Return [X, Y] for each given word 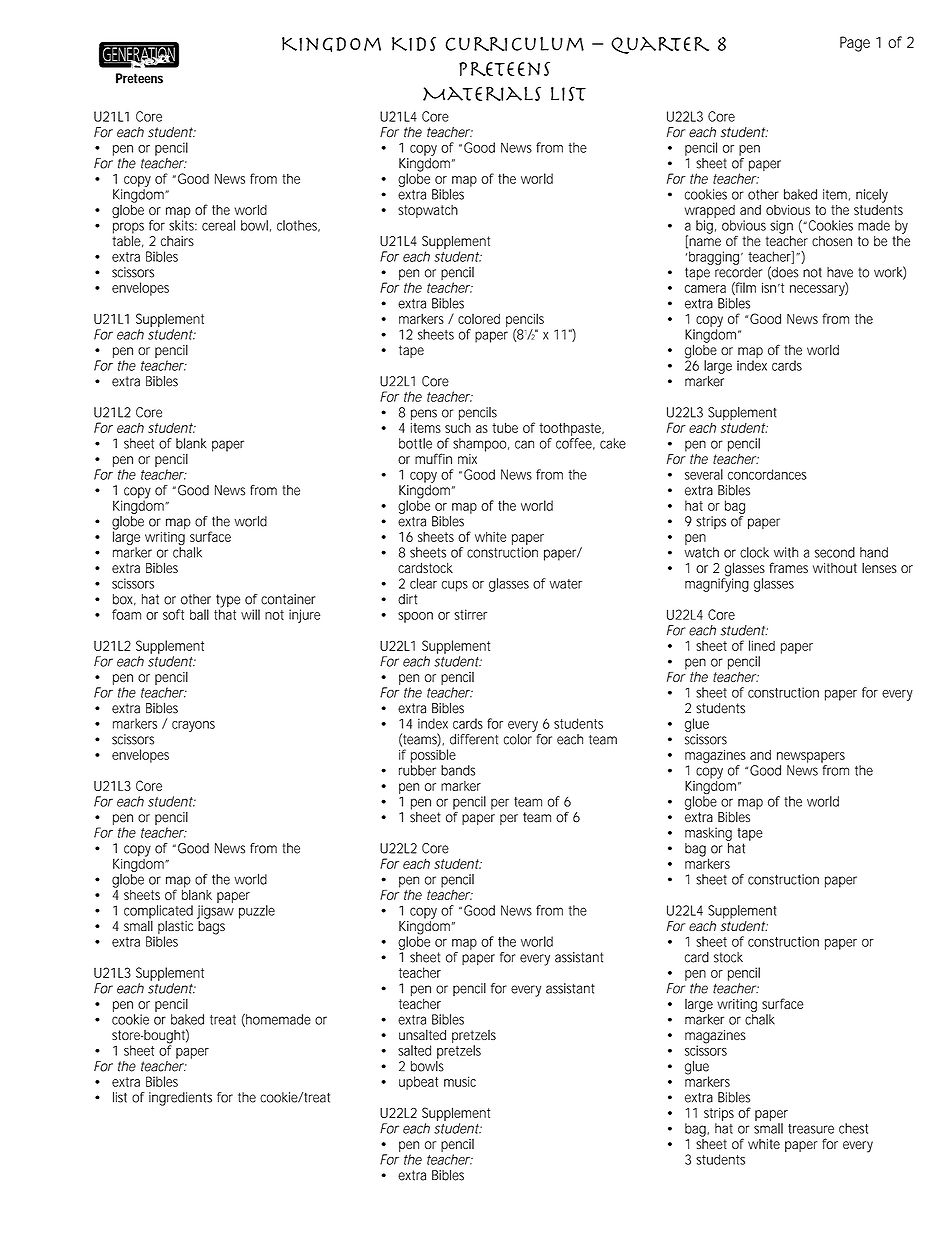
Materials [482, 93]
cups [455, 586]
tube [505, 427]
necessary [819, 289]
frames [788, 567]
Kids [414, 44]
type [228, 602]
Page [855, 44]
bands [458, 770]
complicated [158, 913]
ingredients [180, 1099]
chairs [177, 241]
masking [708, 834]
